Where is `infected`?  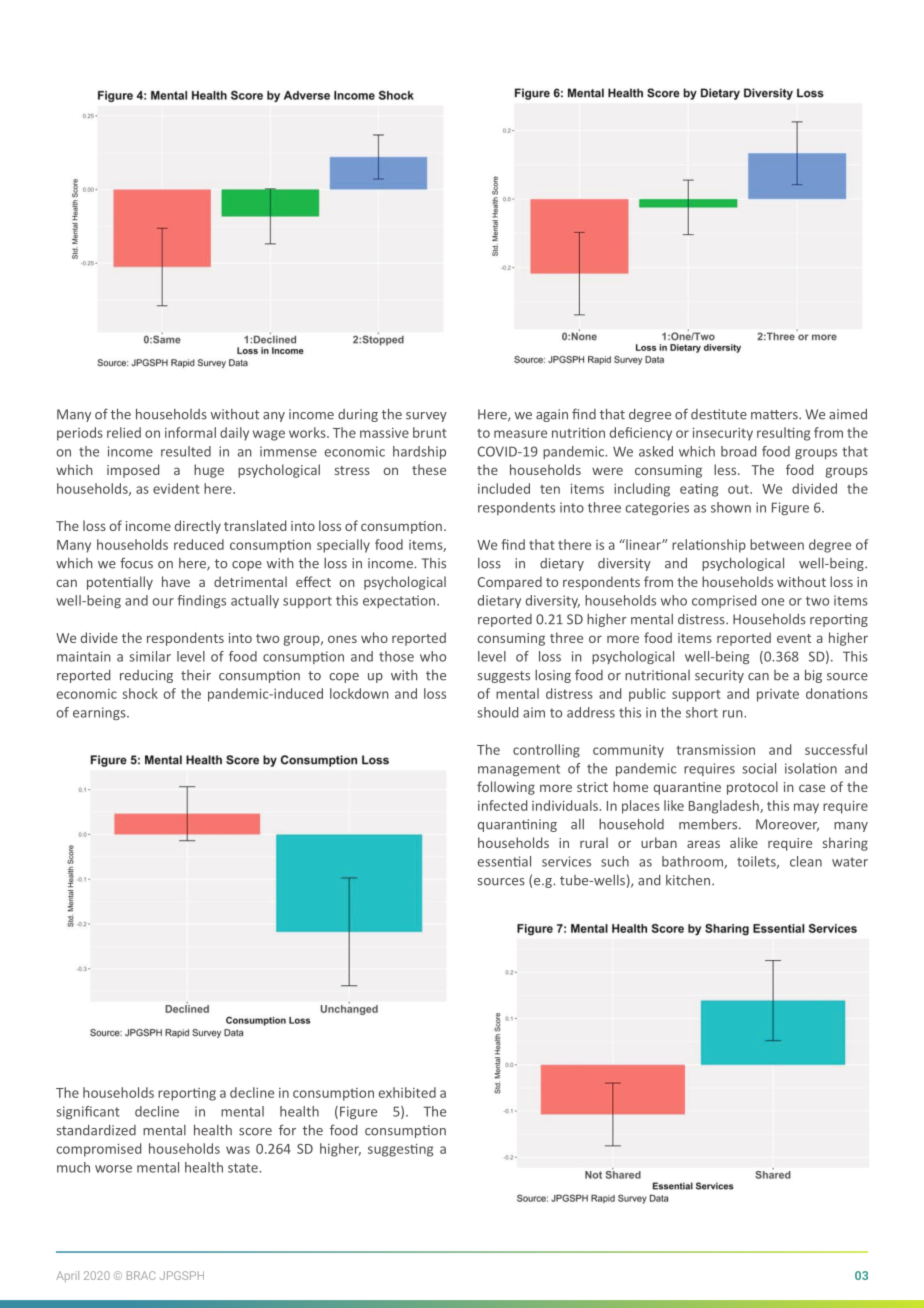
infected is located at coordinates (502, 805).
